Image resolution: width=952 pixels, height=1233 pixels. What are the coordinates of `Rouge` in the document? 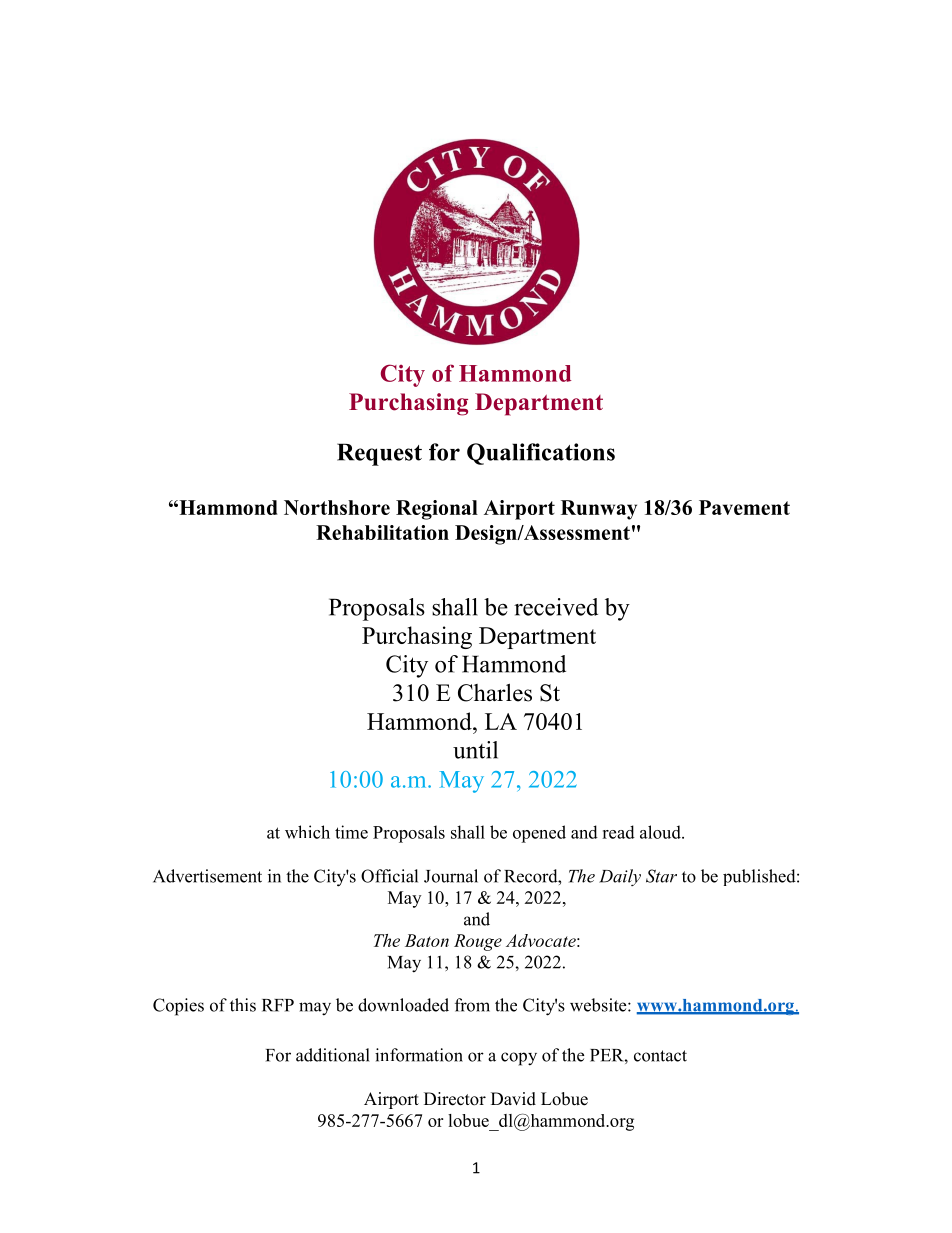 It's located at (478, 942).
